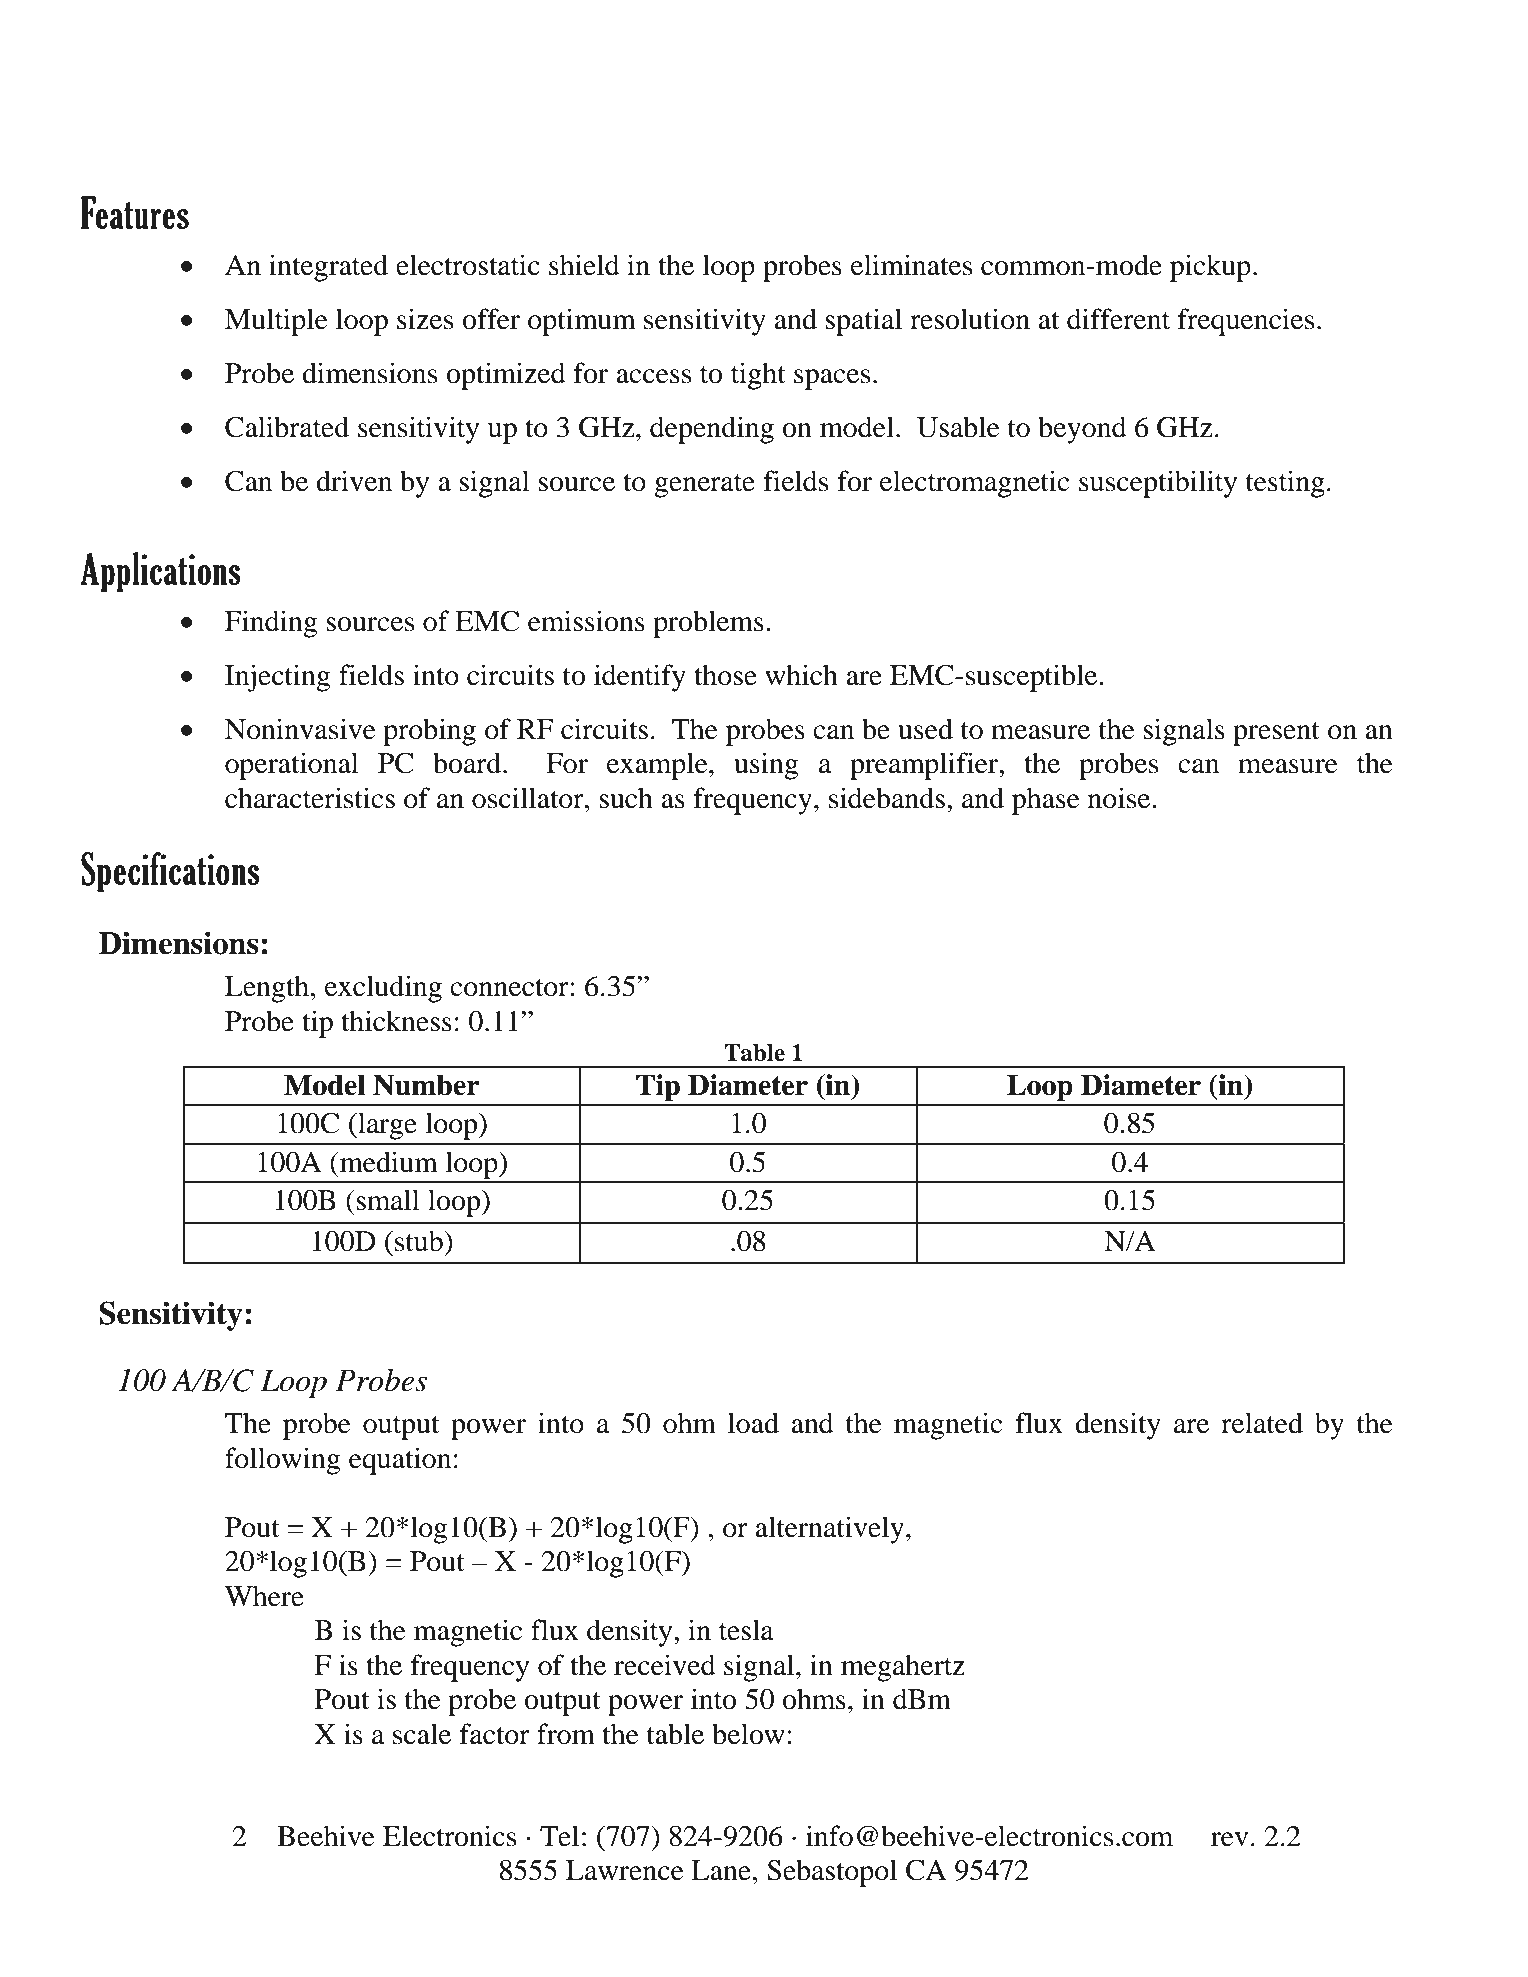  Describe the element at coordinates (1210, 268) in the screenshot. I see `pickup` at that location.
